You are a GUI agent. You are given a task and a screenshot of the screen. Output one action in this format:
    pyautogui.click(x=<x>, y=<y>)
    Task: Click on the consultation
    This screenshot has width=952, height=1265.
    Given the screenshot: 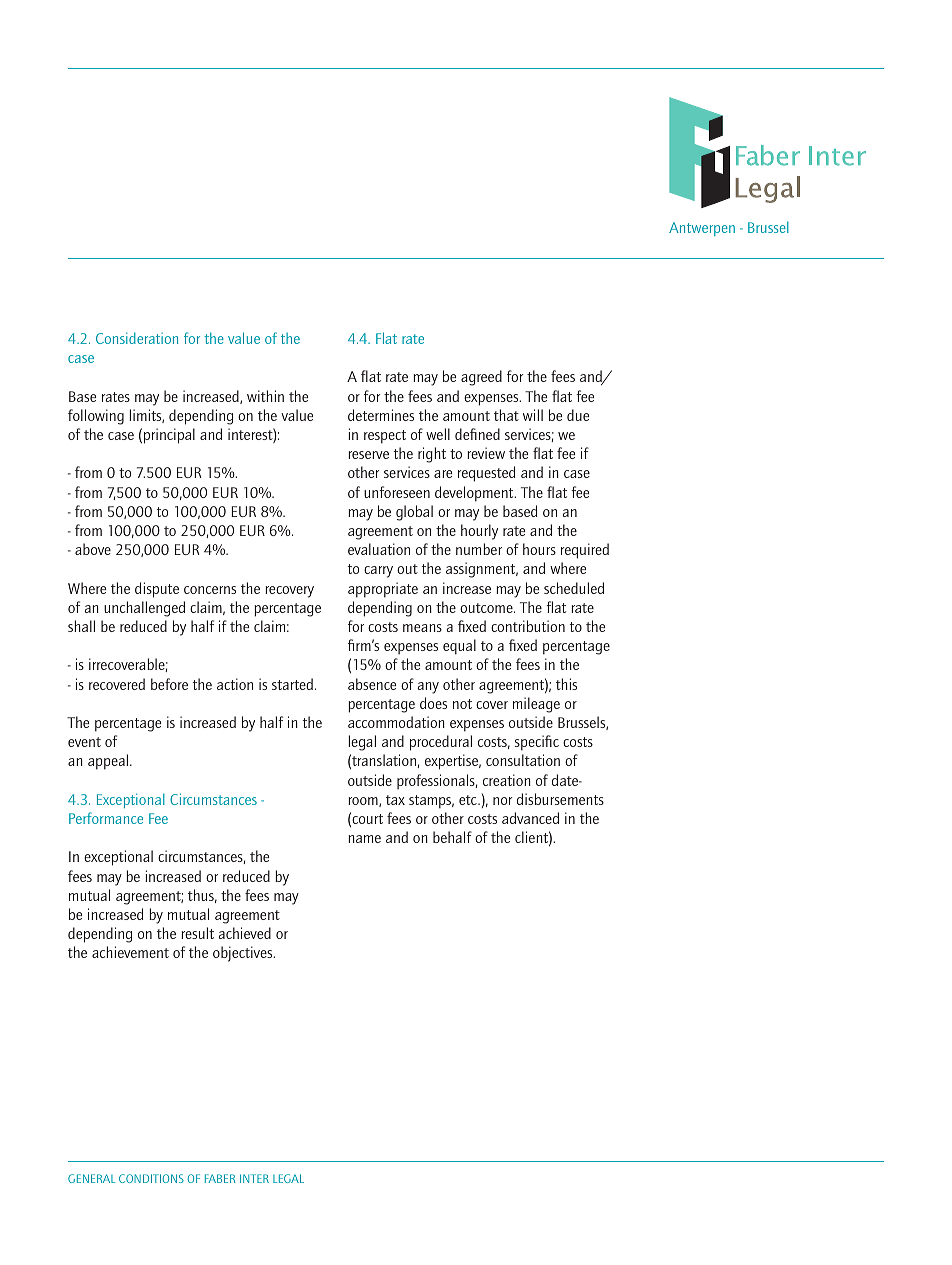 What is the action you would take?
    pyautogui.click(x=523, y=760)
